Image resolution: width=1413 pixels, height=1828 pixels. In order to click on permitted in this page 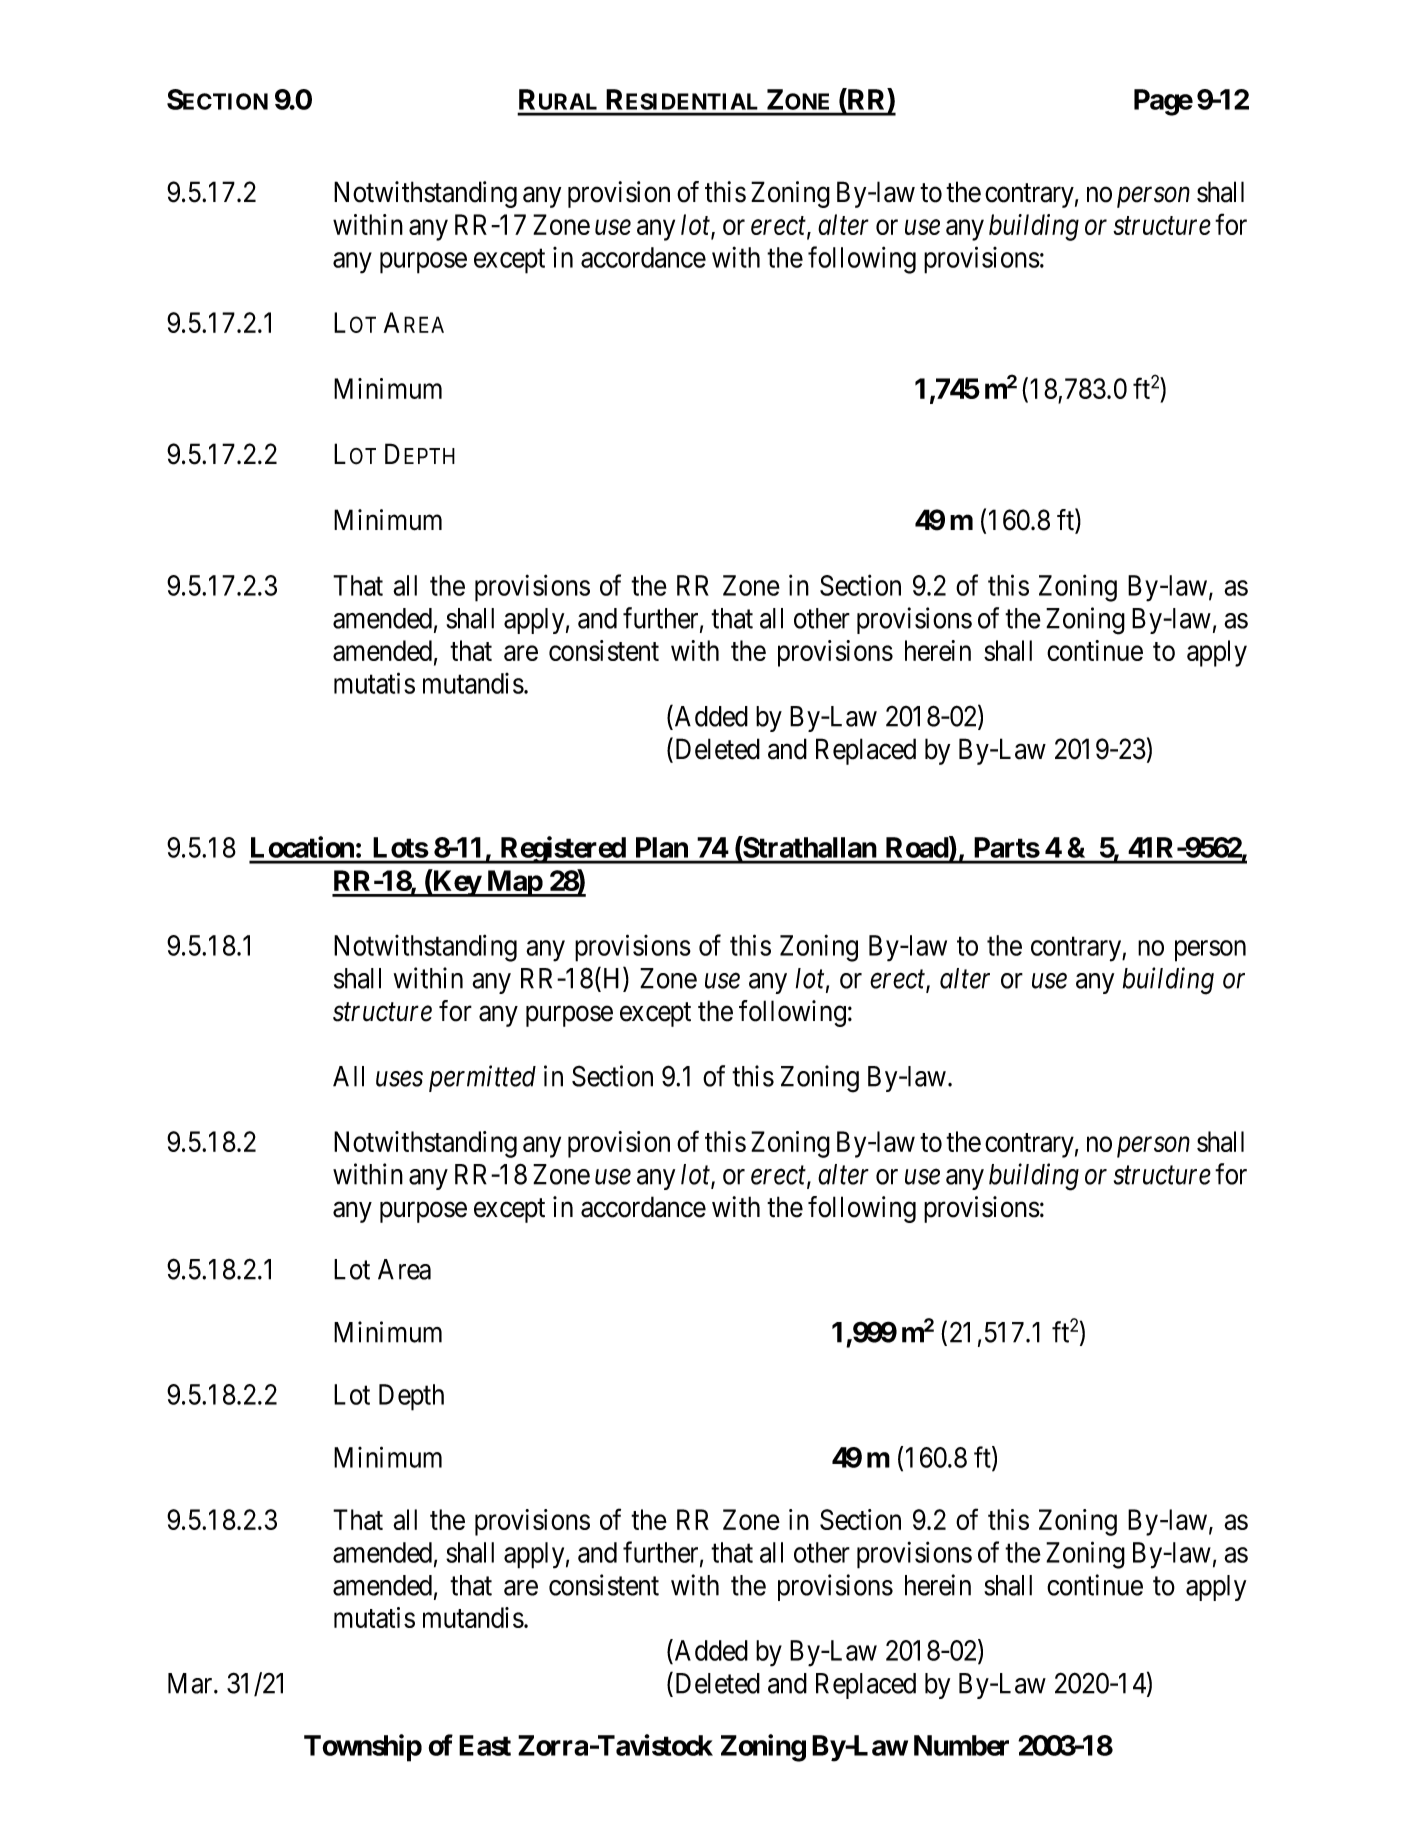, I will do `click(482, 1078)`.
